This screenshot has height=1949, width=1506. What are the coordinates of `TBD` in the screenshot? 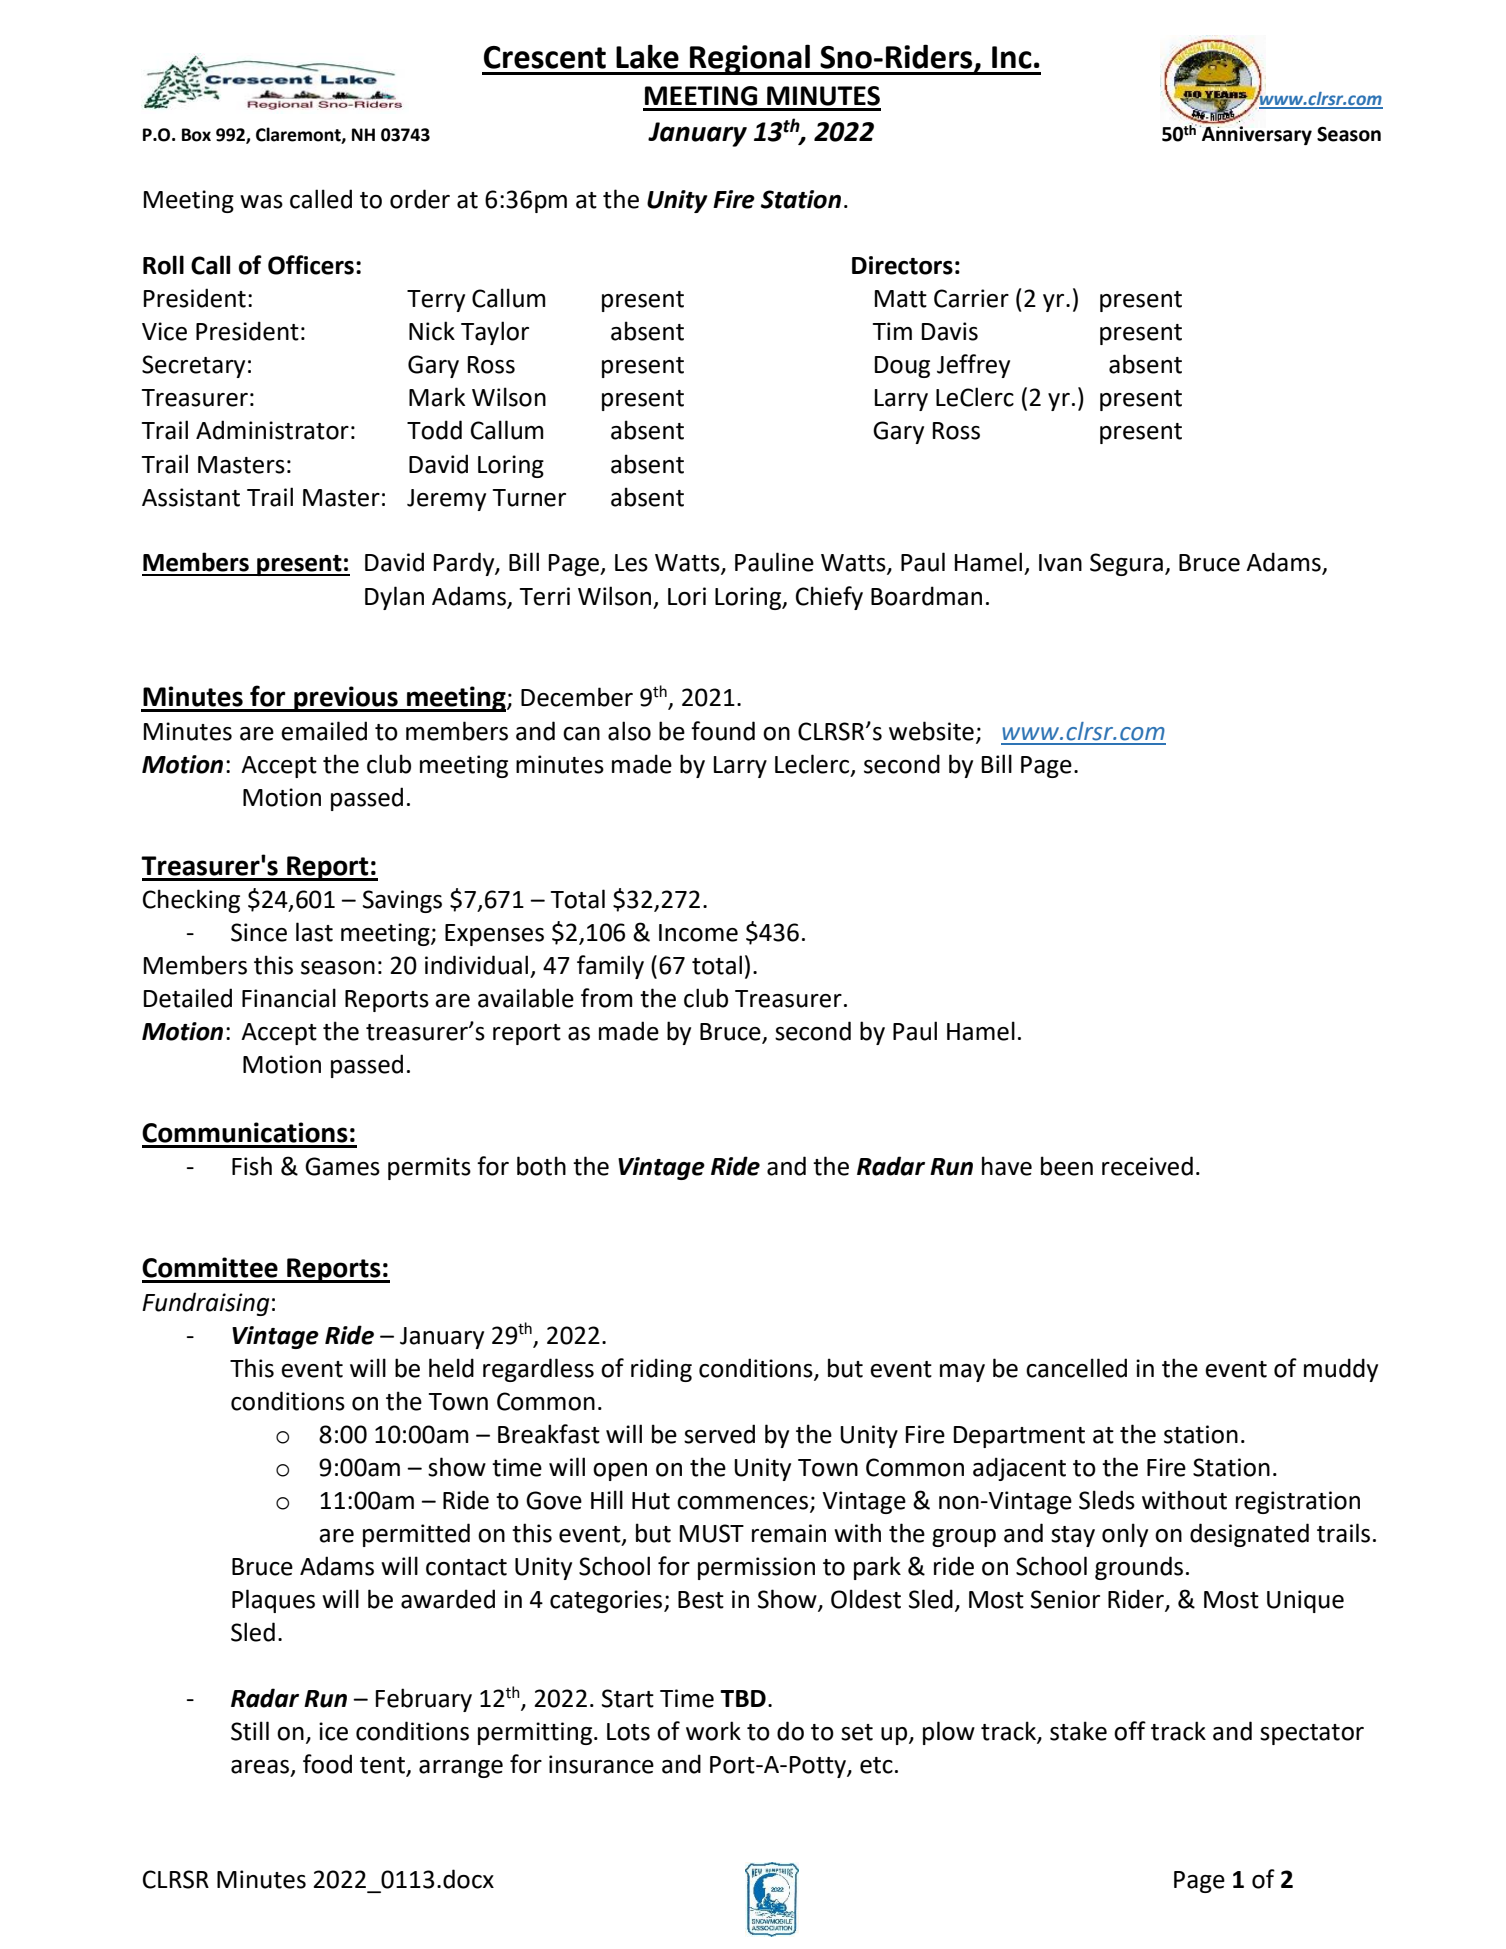 It's located at (743, 1698).
